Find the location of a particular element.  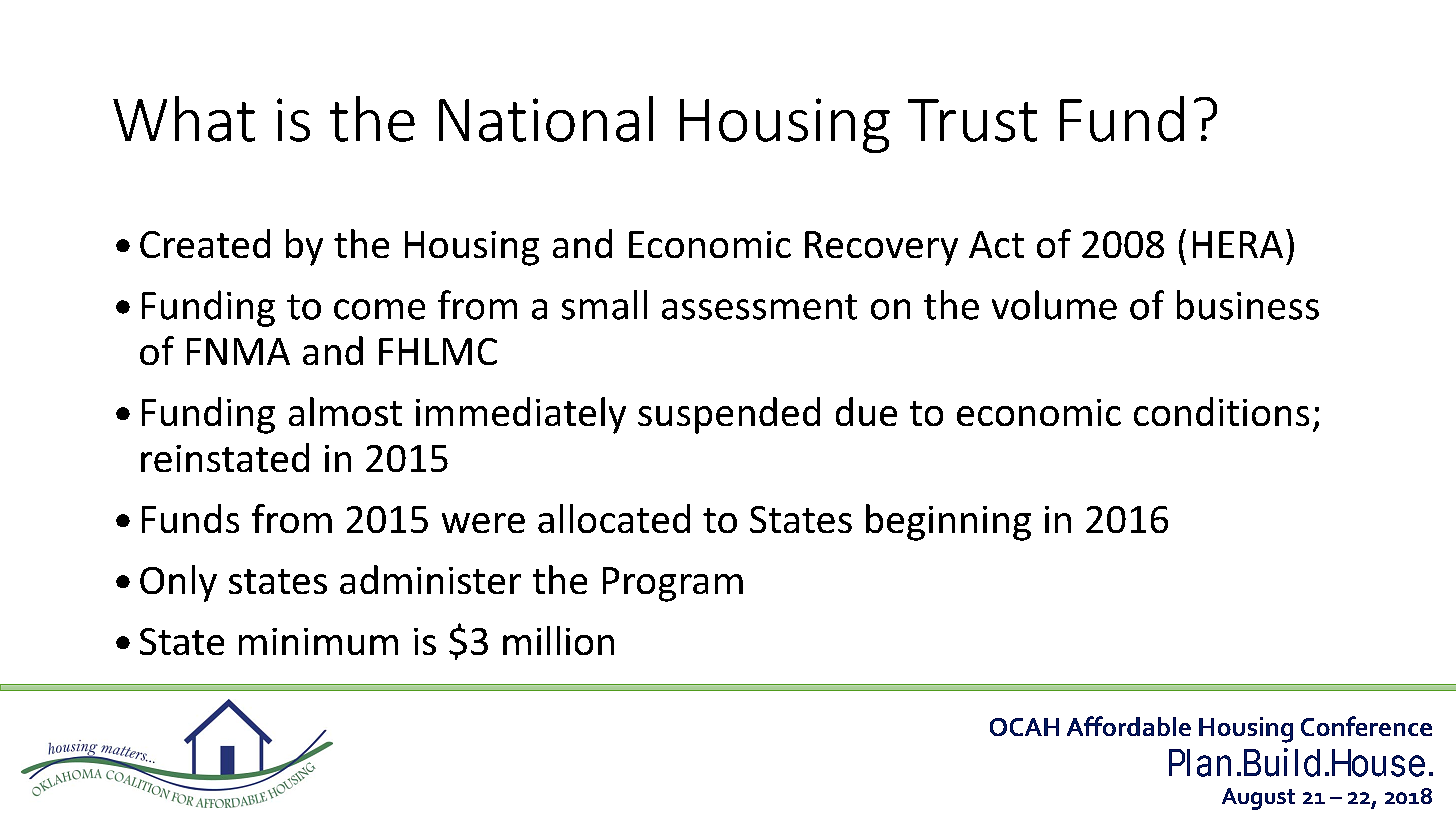

minimum is located at coordinates (318, 641).
